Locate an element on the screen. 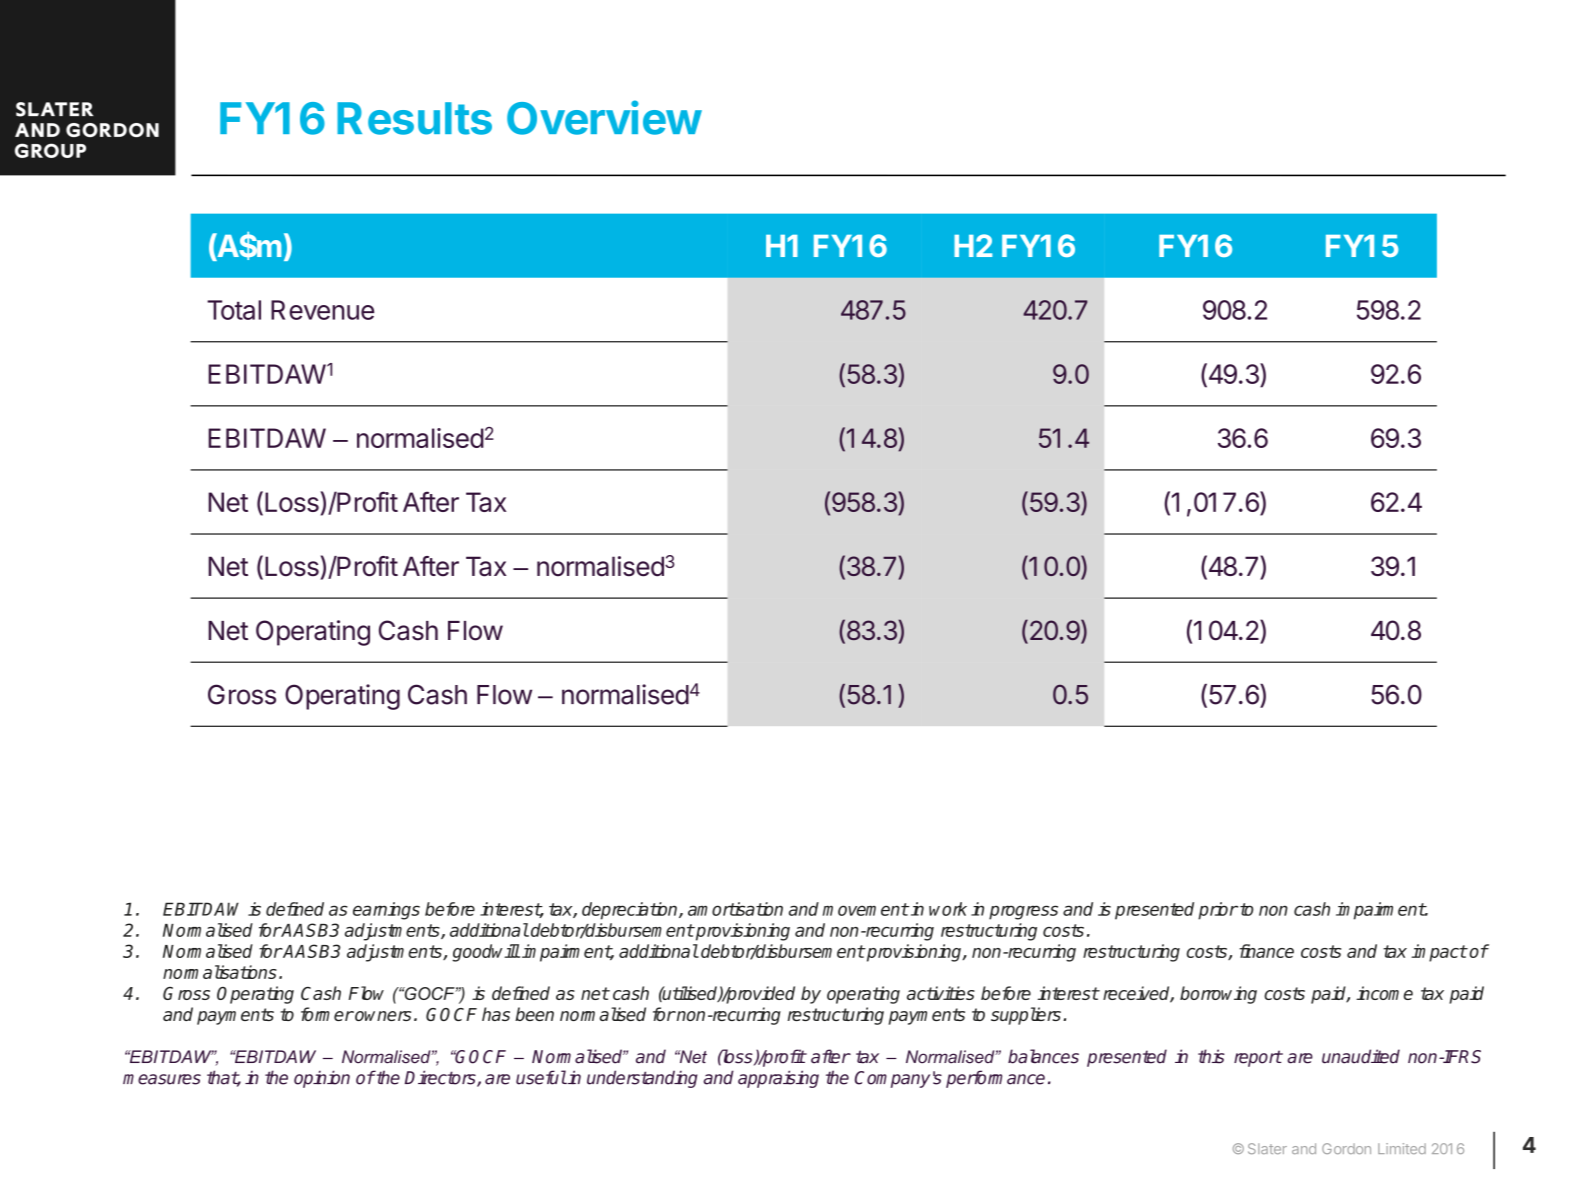 This screenshot has height=1185, width=1580. appraising is located at coordinates (778, 1079).
